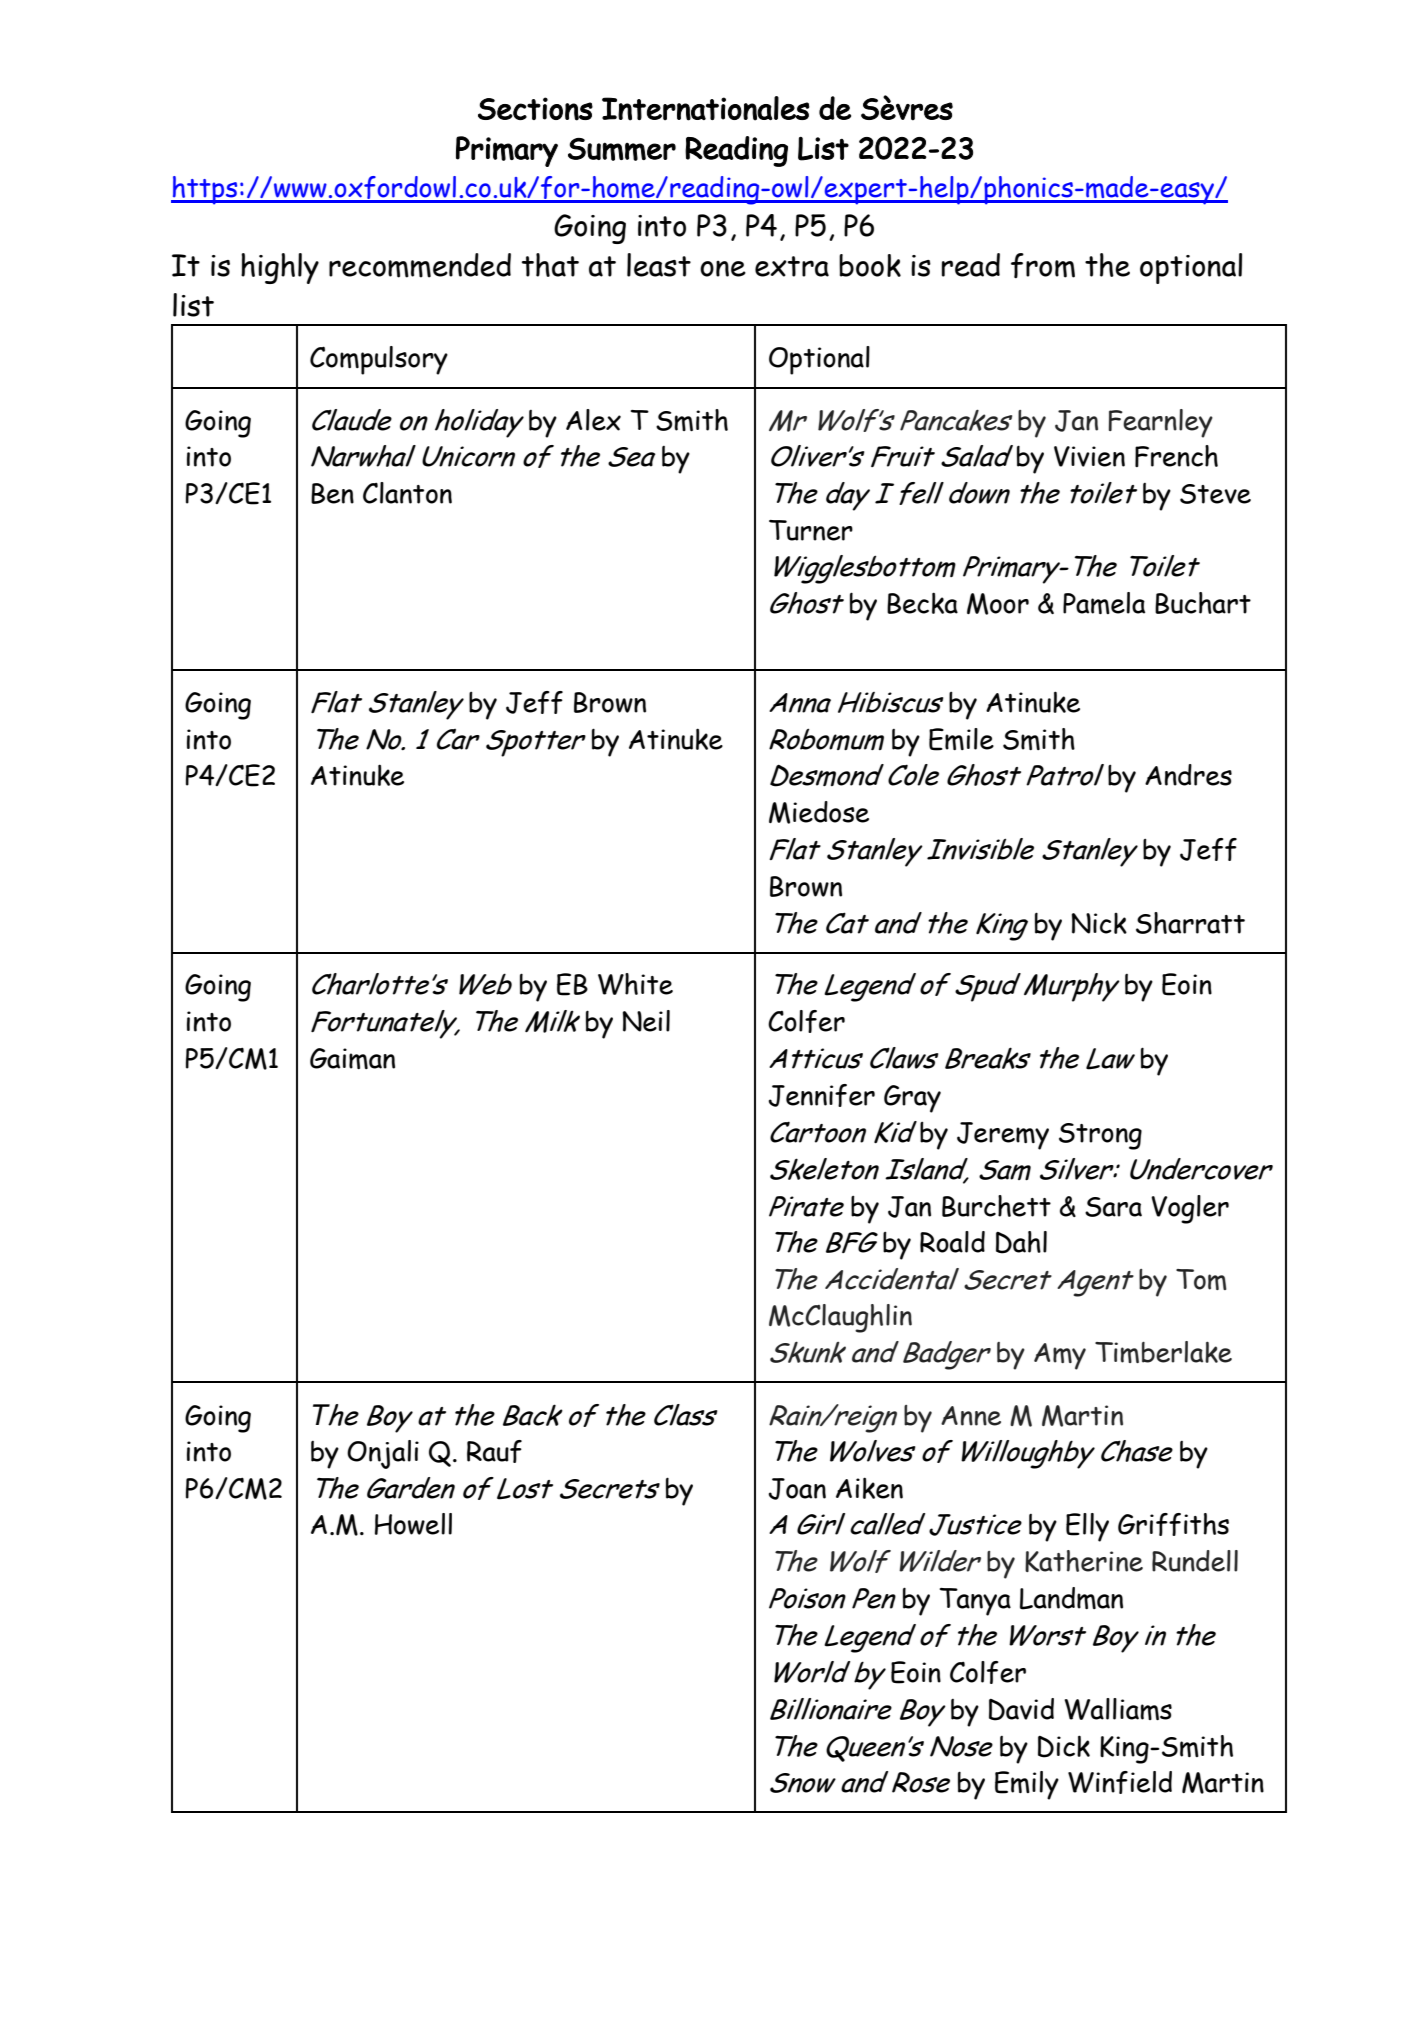 Image resolution: width=1428 pixels, height=2020 pixels. Describe the element at coordinates (332, 493) in the screenshot. I see `Ben` at that location.
